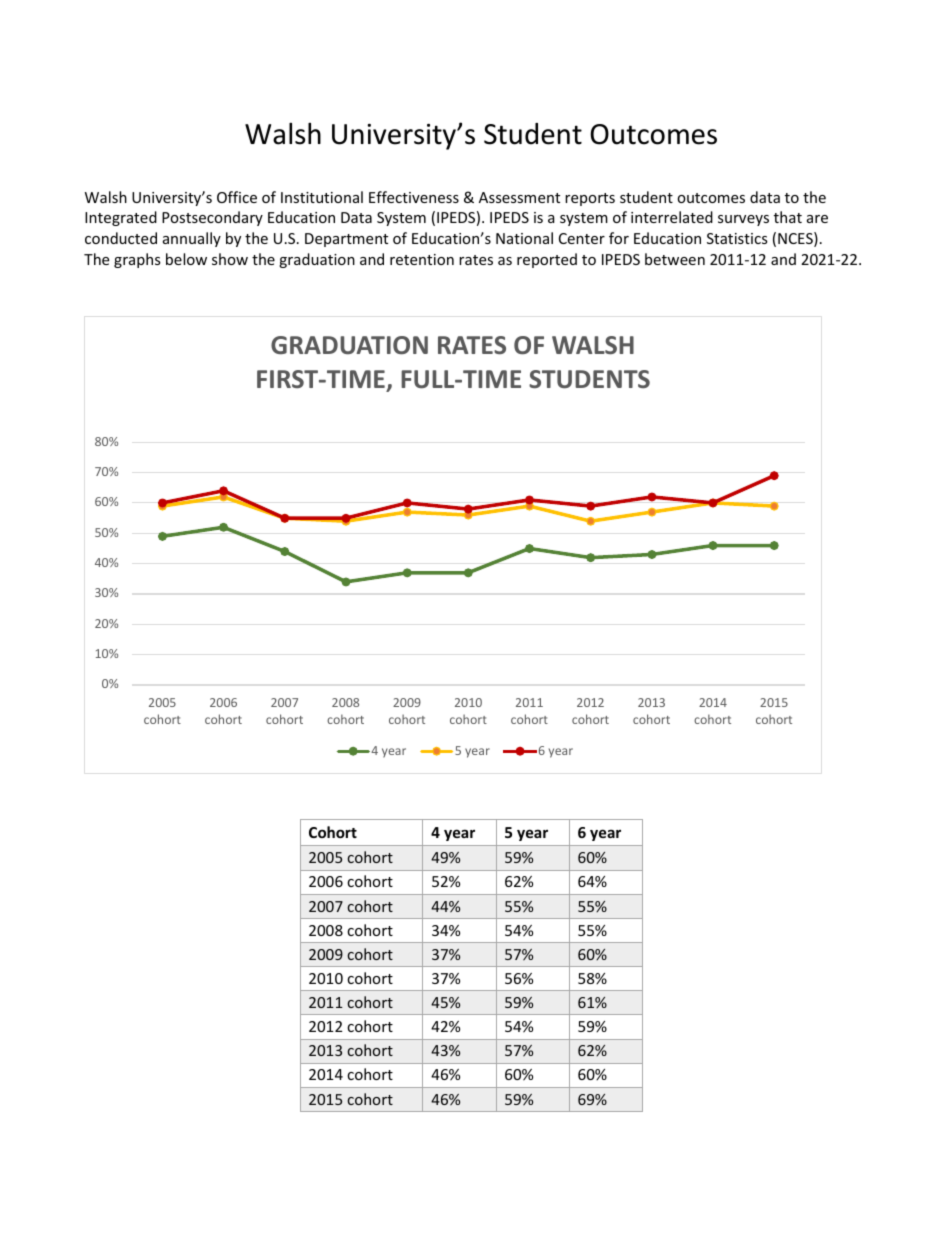 Image resolution: width=952 pixels, height=1233 pixels. Describe the element at coordinates (192, 239) in the screenshot. I see `annually` at that location.
